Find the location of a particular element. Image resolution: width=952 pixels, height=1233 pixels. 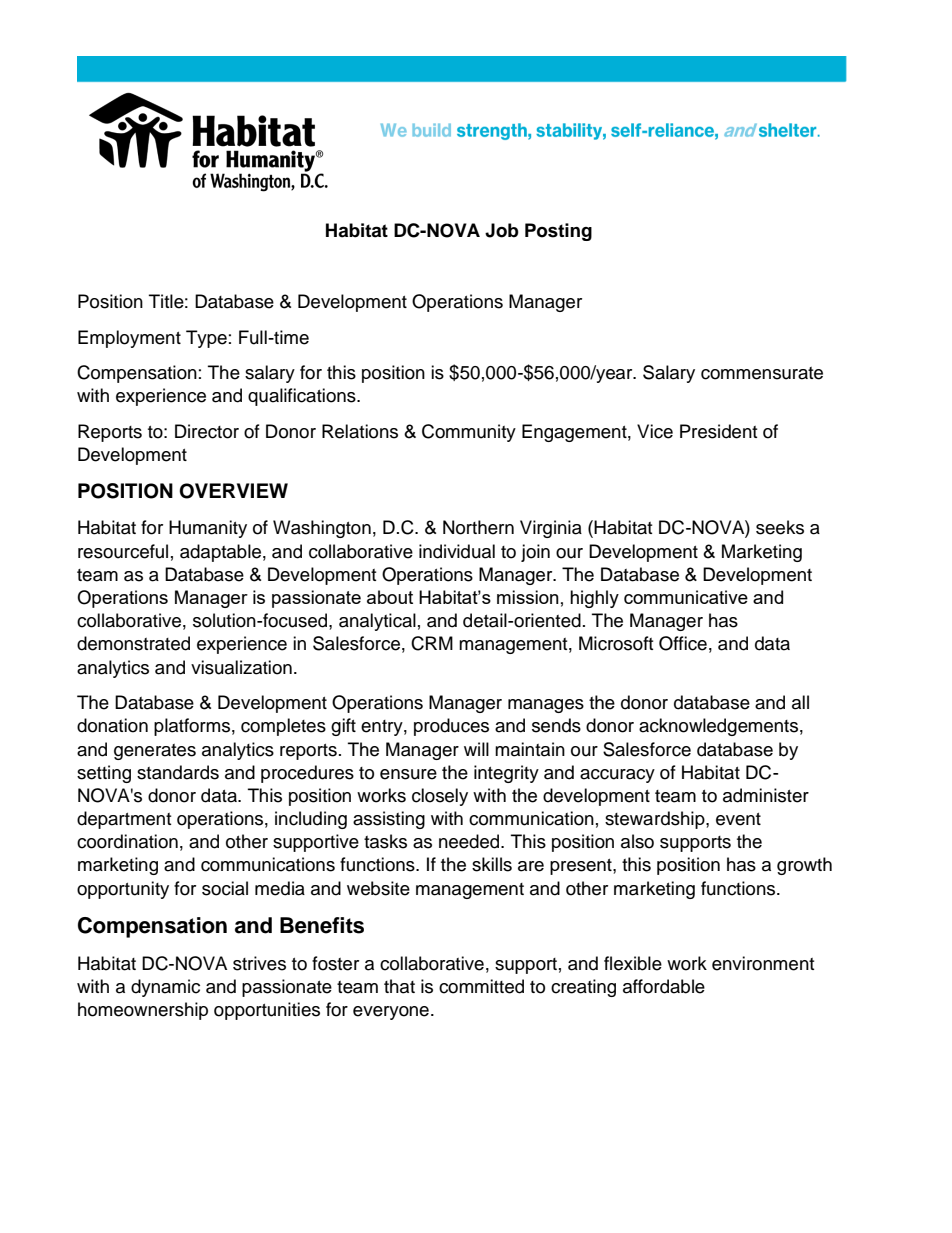

CRM is located at coordinates (432, 643).
